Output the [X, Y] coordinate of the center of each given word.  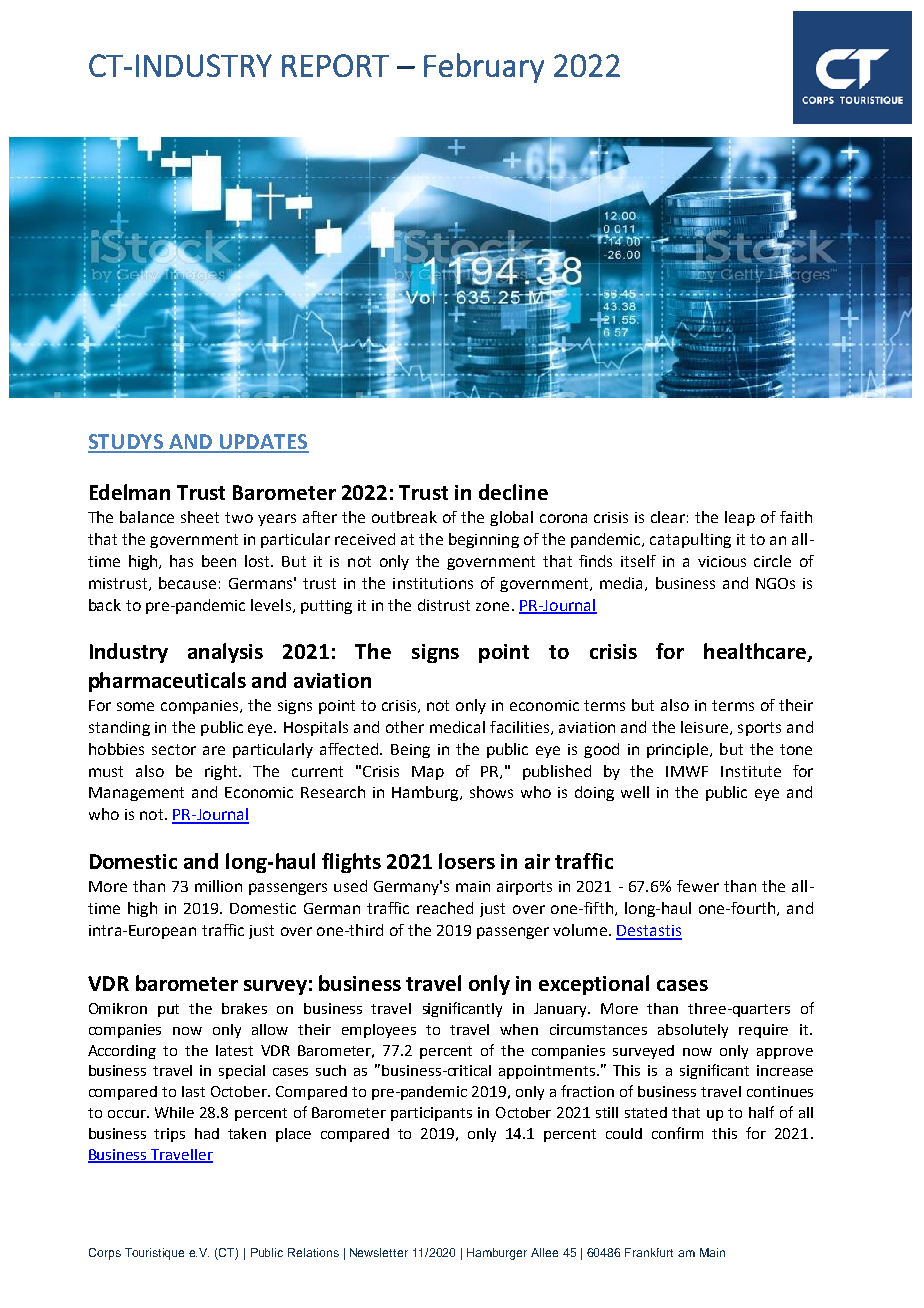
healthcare [756, 652]
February [484, 68]
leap [740, 518]
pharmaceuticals [167, 682]
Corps [105, 1254]
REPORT [335, 65]
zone [492, 606]
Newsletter [379, 1252]
